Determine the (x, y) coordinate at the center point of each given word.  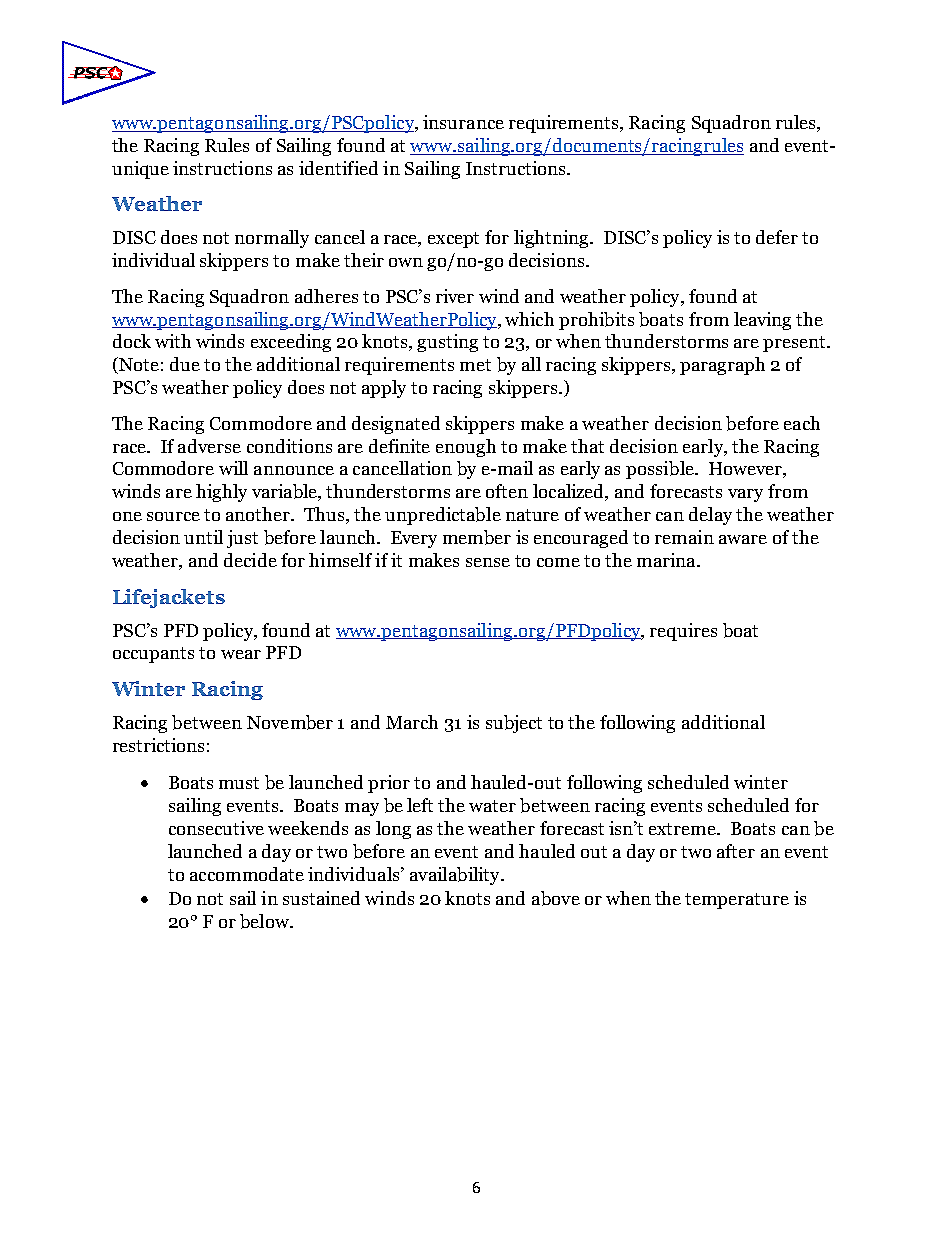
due (185, 364)
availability (456, 876)
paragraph (722, 366)
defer (777, 237)
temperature (737, 901)
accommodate (247, 874)
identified (338, 168)
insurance (463, 122)
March (412, 722)
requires (683, 632)
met (475, 365)
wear (241, 654)
